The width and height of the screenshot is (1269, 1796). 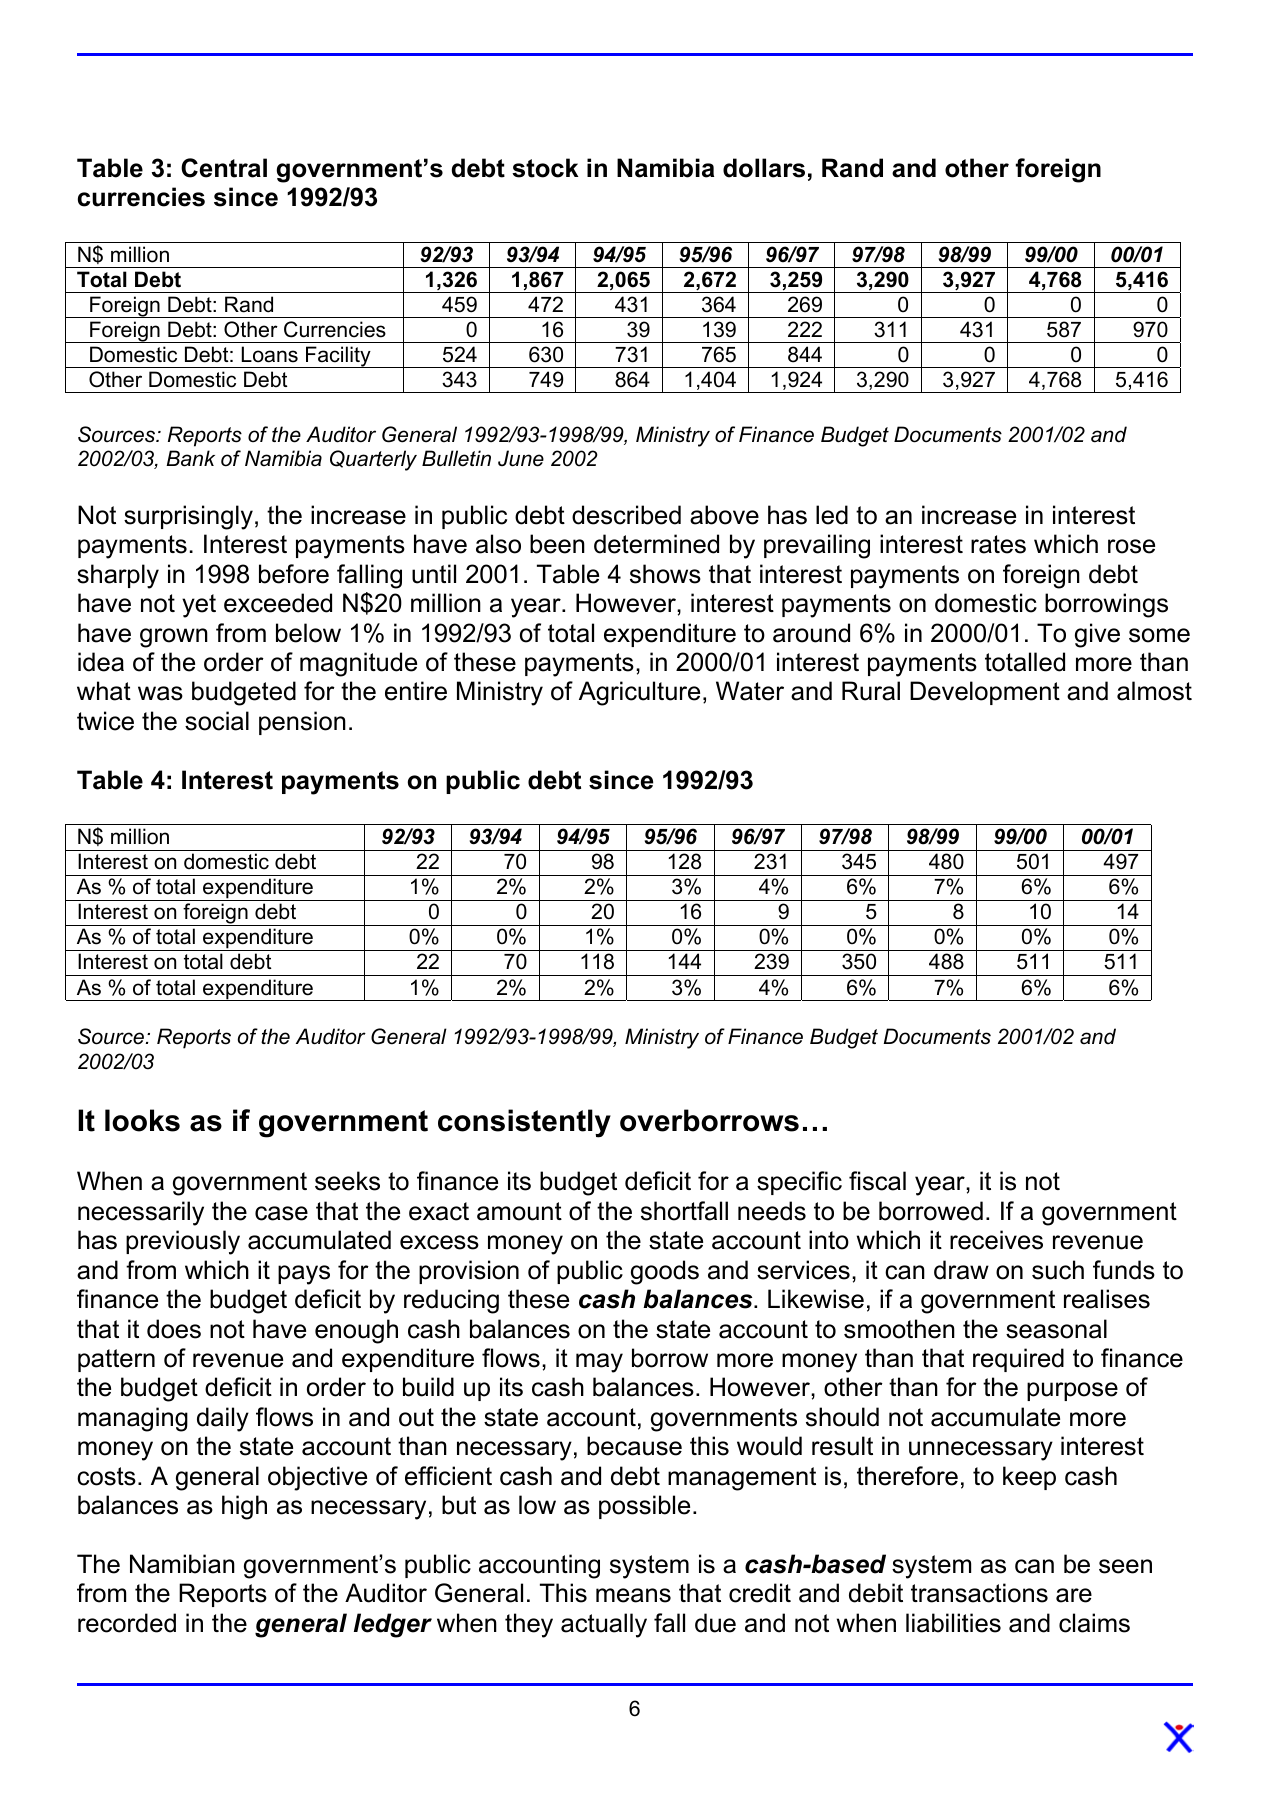 I want to click on dollars, so click(x=764, y=168).
